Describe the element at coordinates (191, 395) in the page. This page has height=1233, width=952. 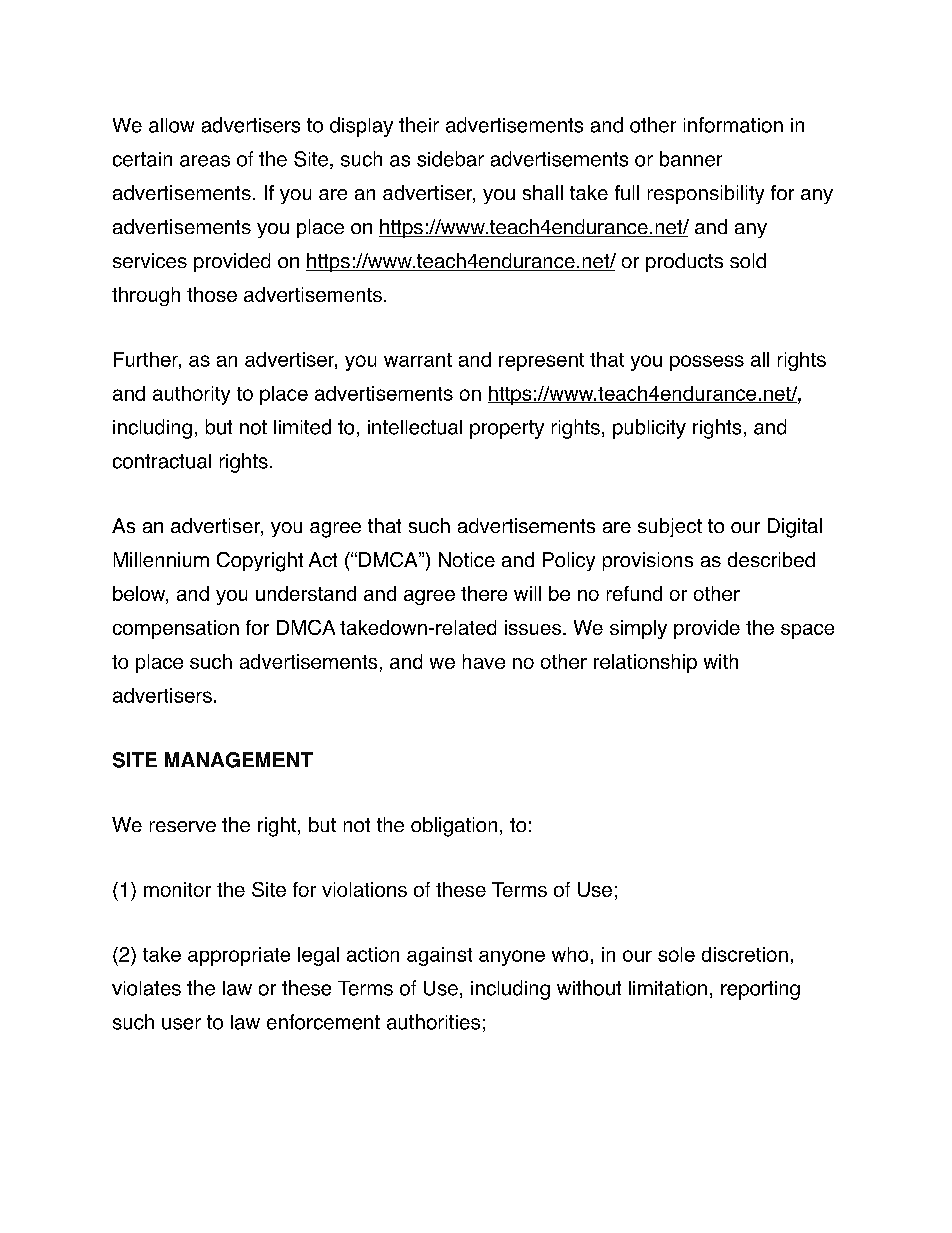
I see `authority` at that location.
